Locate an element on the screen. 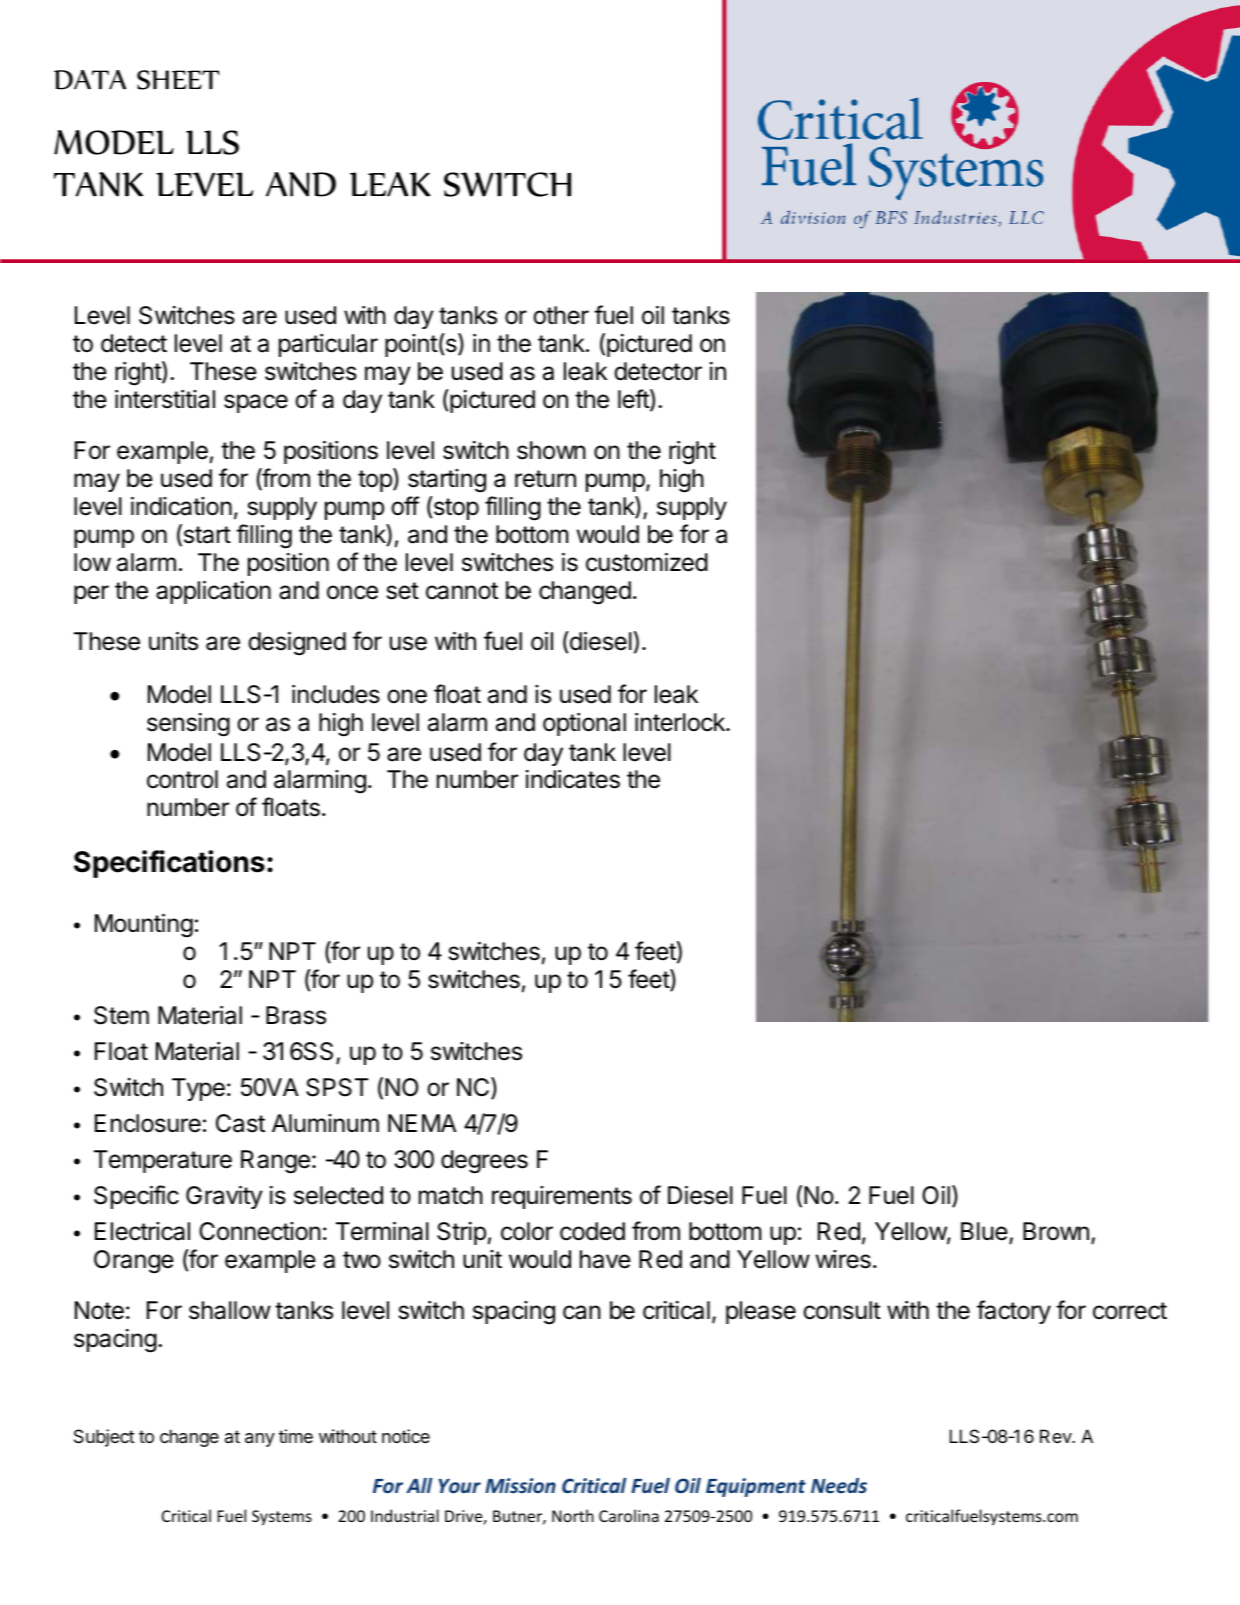  Blue is located at coordinates (984, 1231).
